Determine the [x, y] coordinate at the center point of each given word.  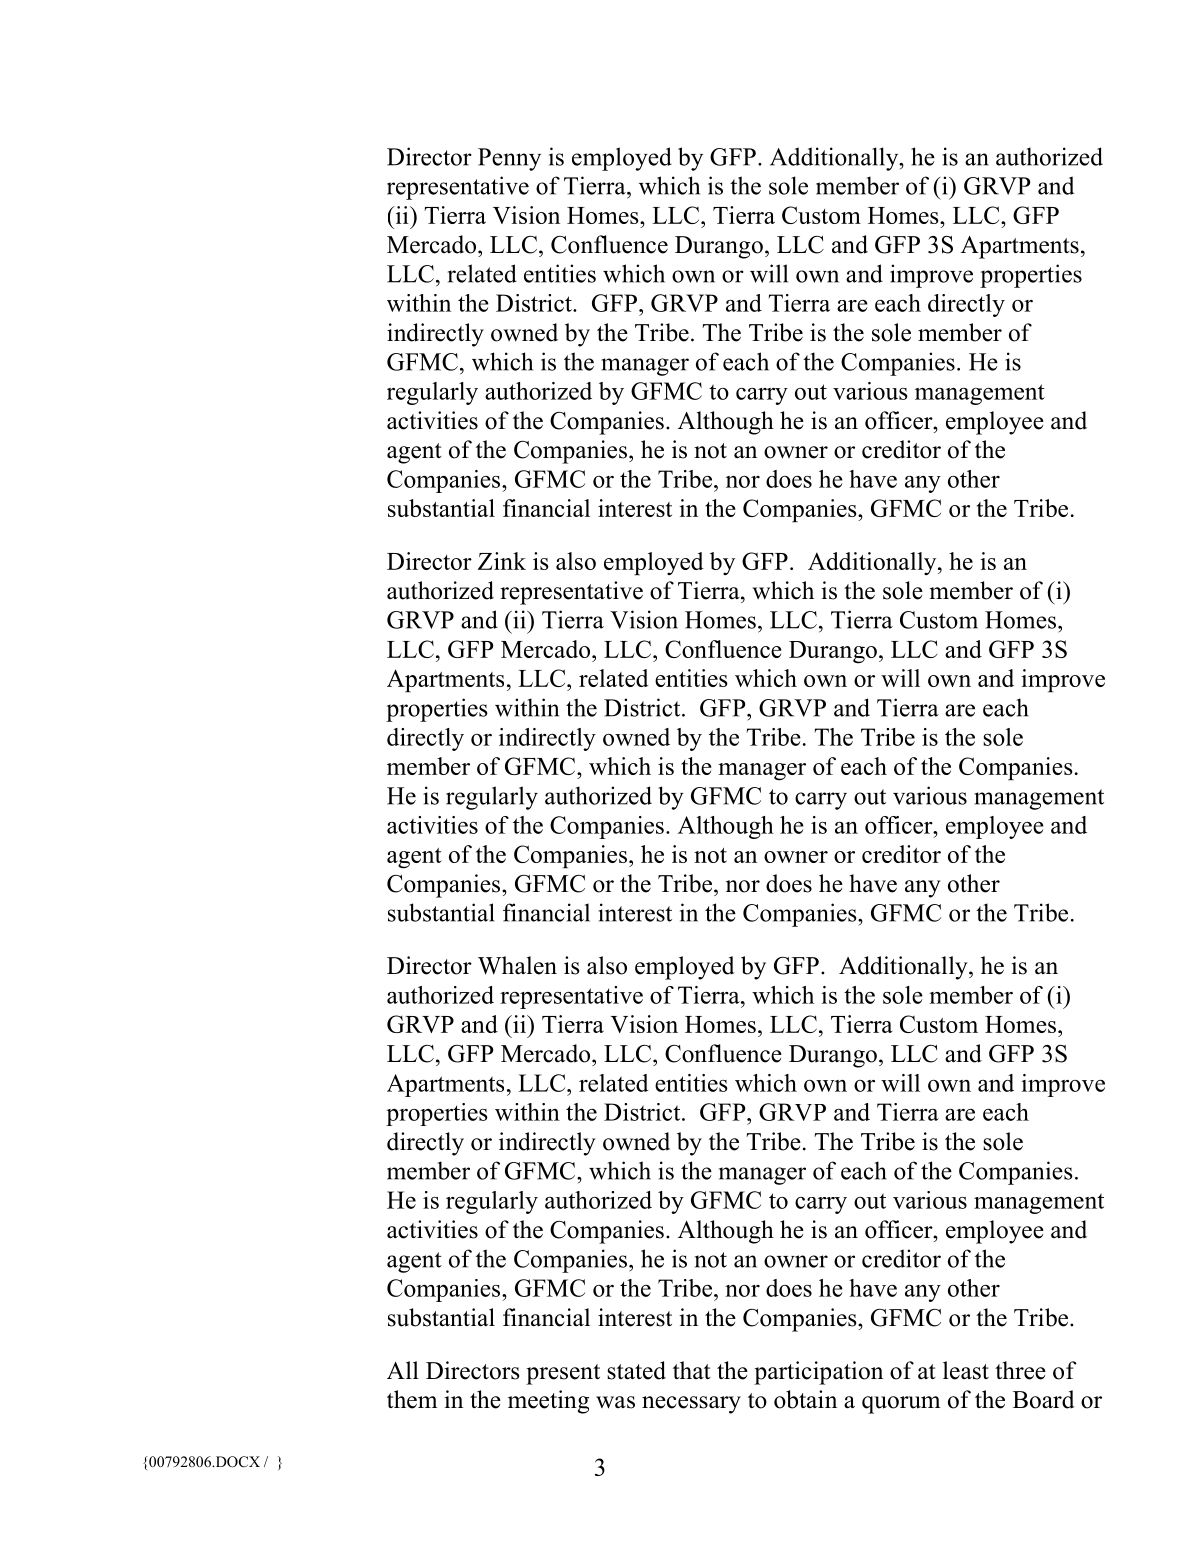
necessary [691, 1405]
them [412, 1399]
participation [818, 1373]
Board [1044, 1399]
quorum [901, 1405]
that [692, 1370]
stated [636, 1370]
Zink [502, 561]
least [966, 1370]
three [1020, 1370]
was [615, 1402]
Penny [509, 159]
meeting [548, 1402]
